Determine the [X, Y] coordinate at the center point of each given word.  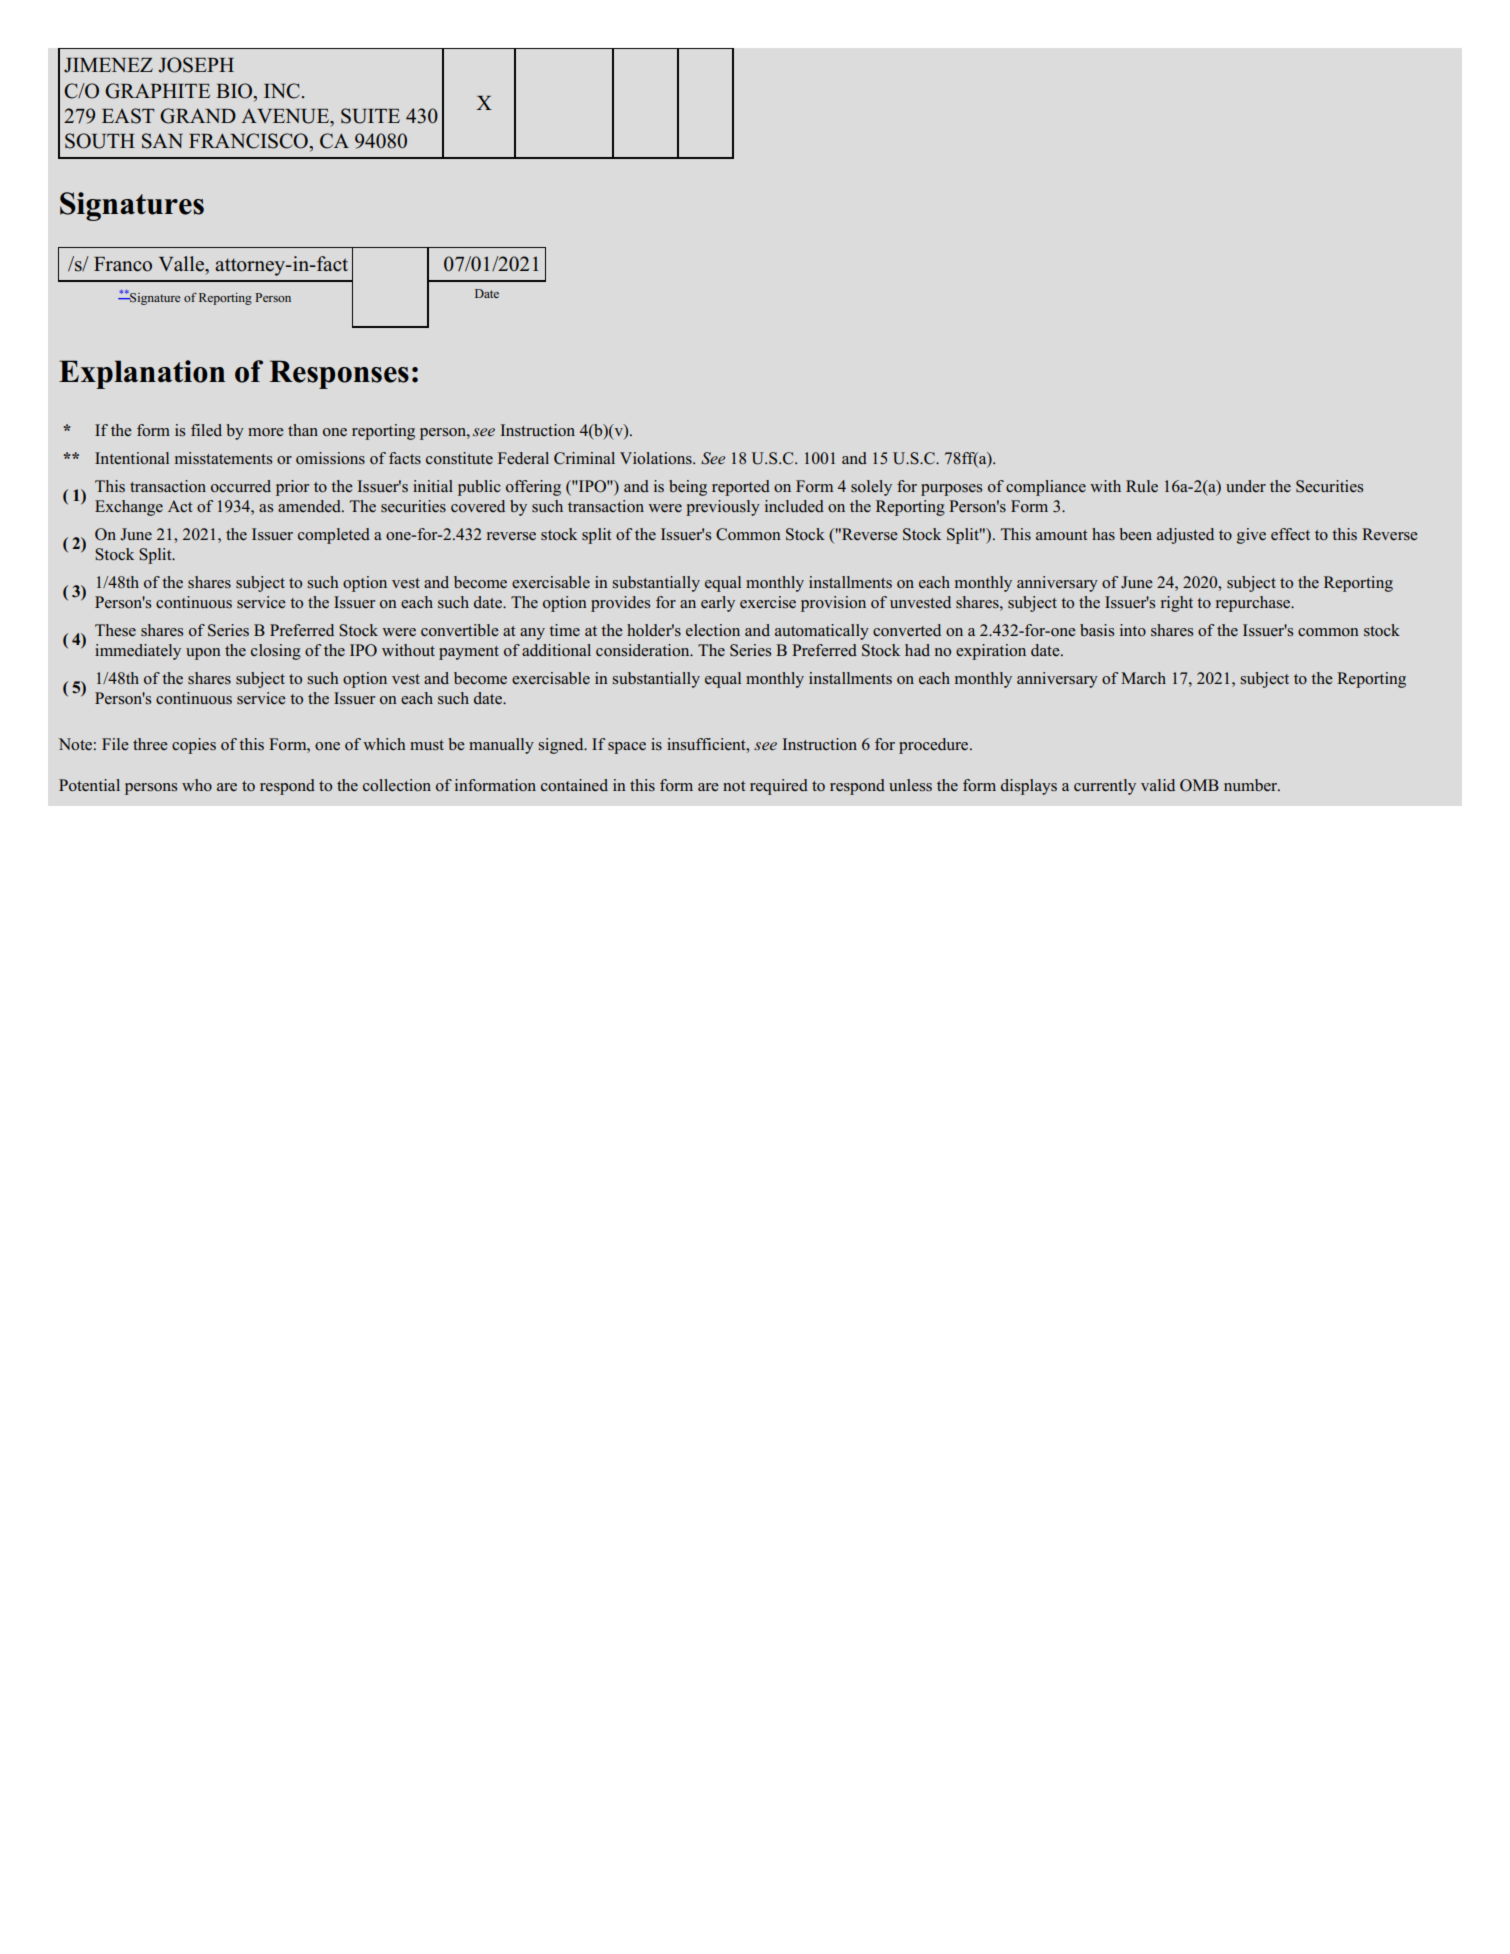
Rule [1142, 486]
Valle [182, 264]
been [1135, 534]
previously [723, 508]
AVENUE [286, 116]
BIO [235, 91]
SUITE [370, 116]
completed [334, 536]
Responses [339, 374]
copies [194, 746]
